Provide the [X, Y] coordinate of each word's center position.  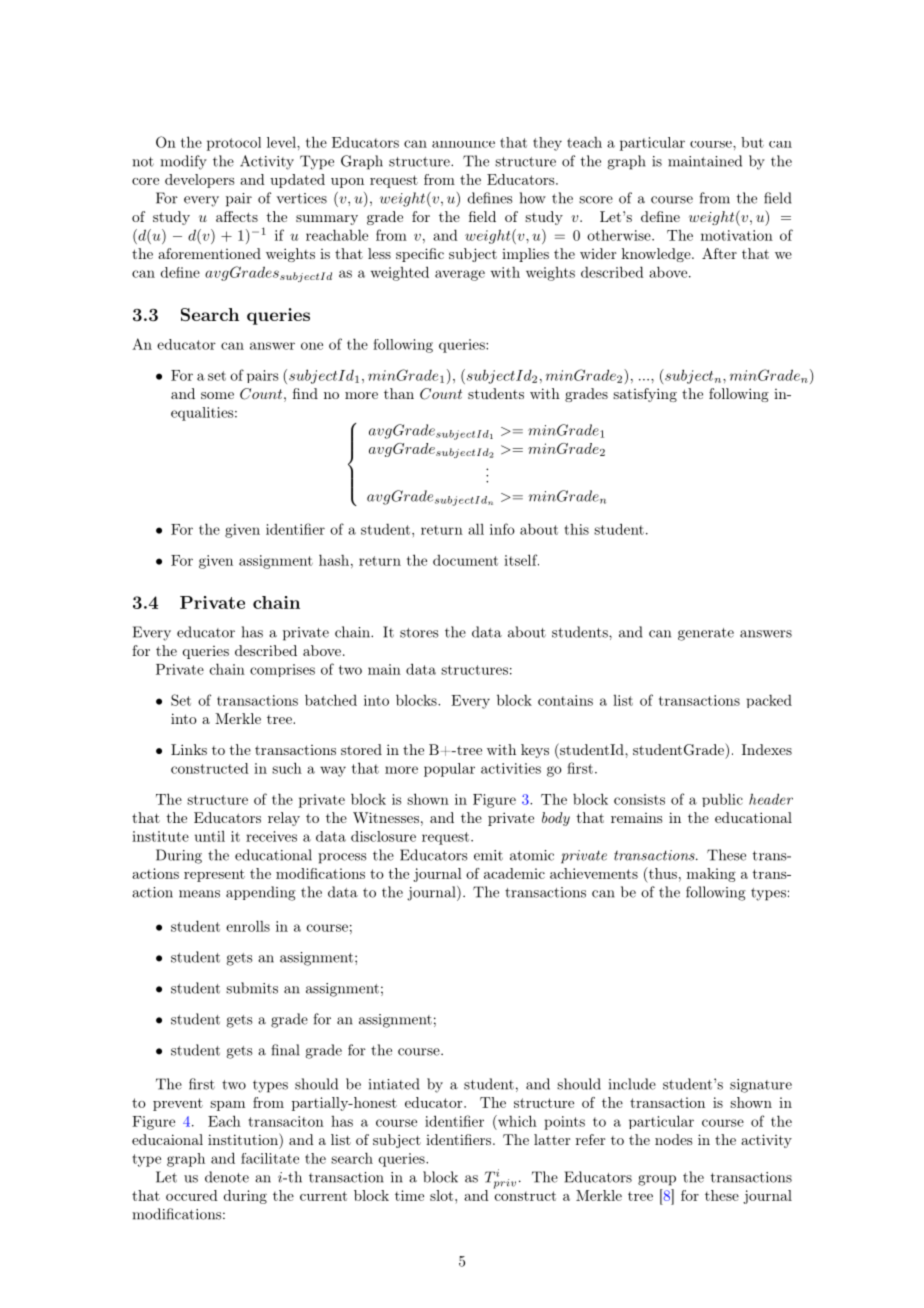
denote [227, 1177]
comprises [282, 670]
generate [706, 634]
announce [463, 144]
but [752, 142]
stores [419, 633]
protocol [234, 144]
